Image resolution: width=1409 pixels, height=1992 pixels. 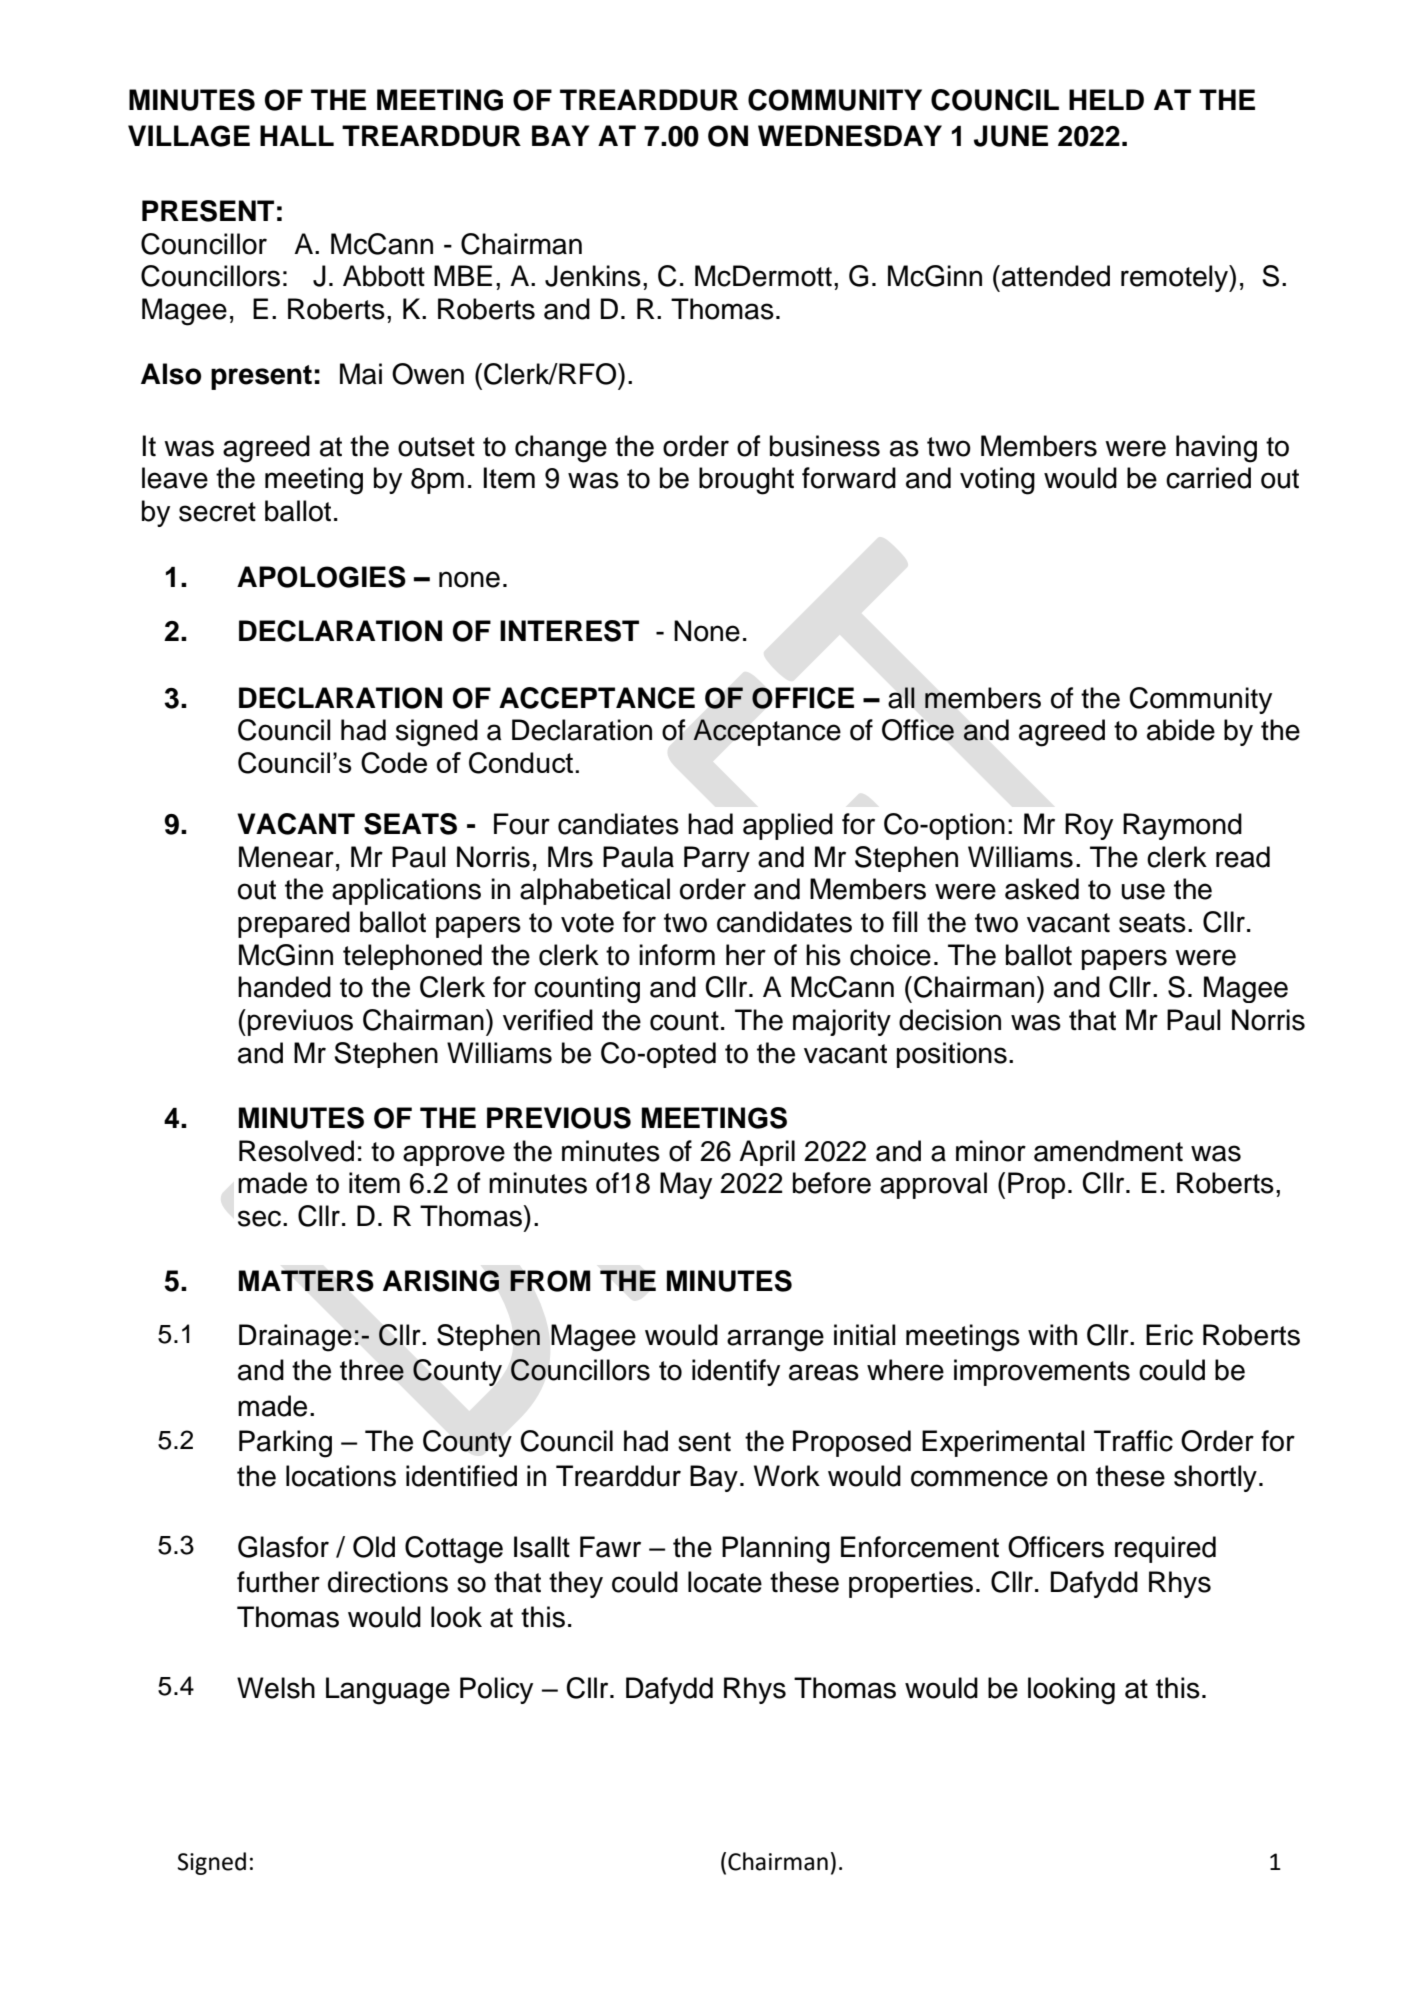 I want to click on handed, so click(x=284, y=987).
